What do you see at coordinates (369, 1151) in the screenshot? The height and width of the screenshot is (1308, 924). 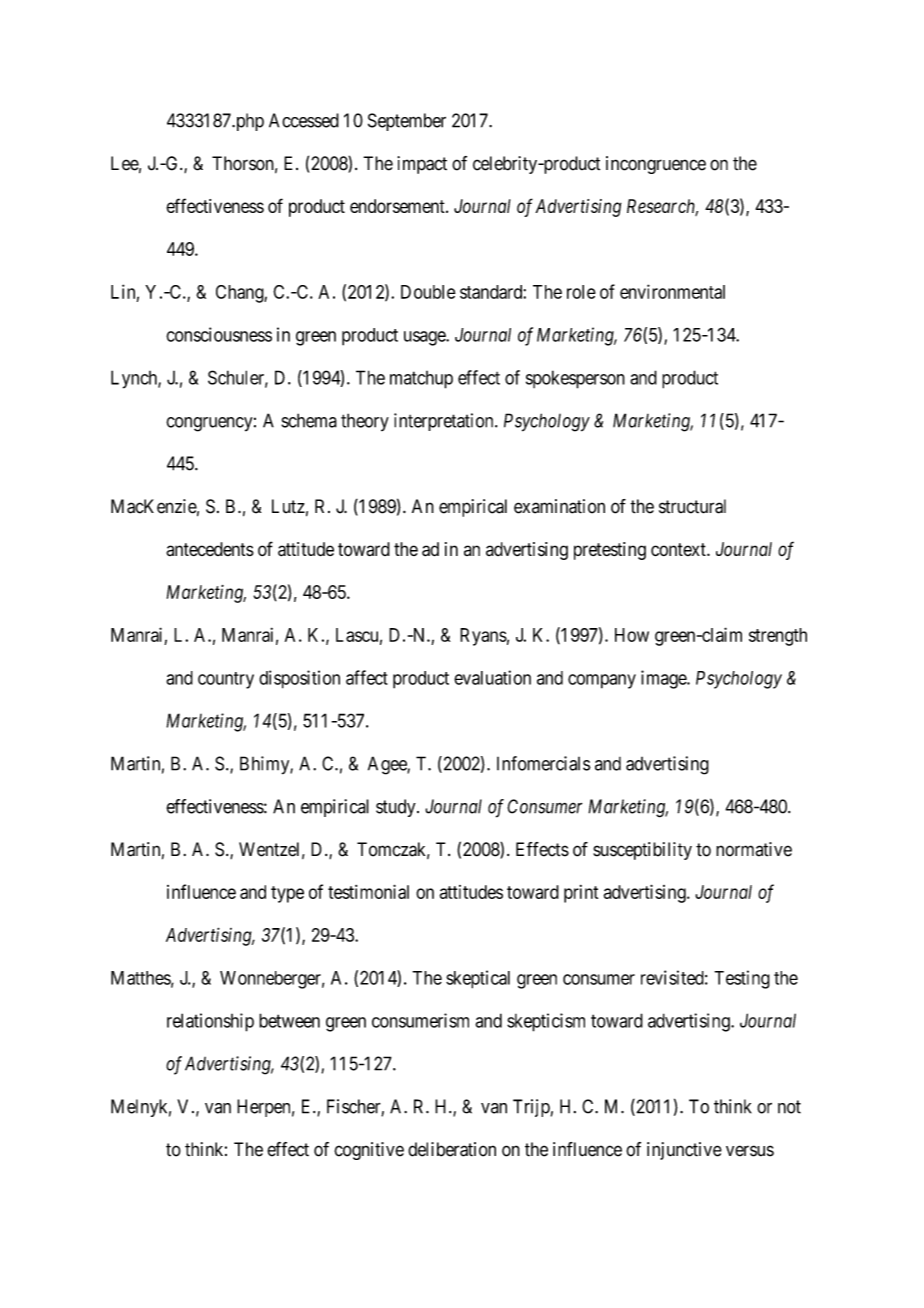 I see `cognitive` at bounding box center [369, 1151].
